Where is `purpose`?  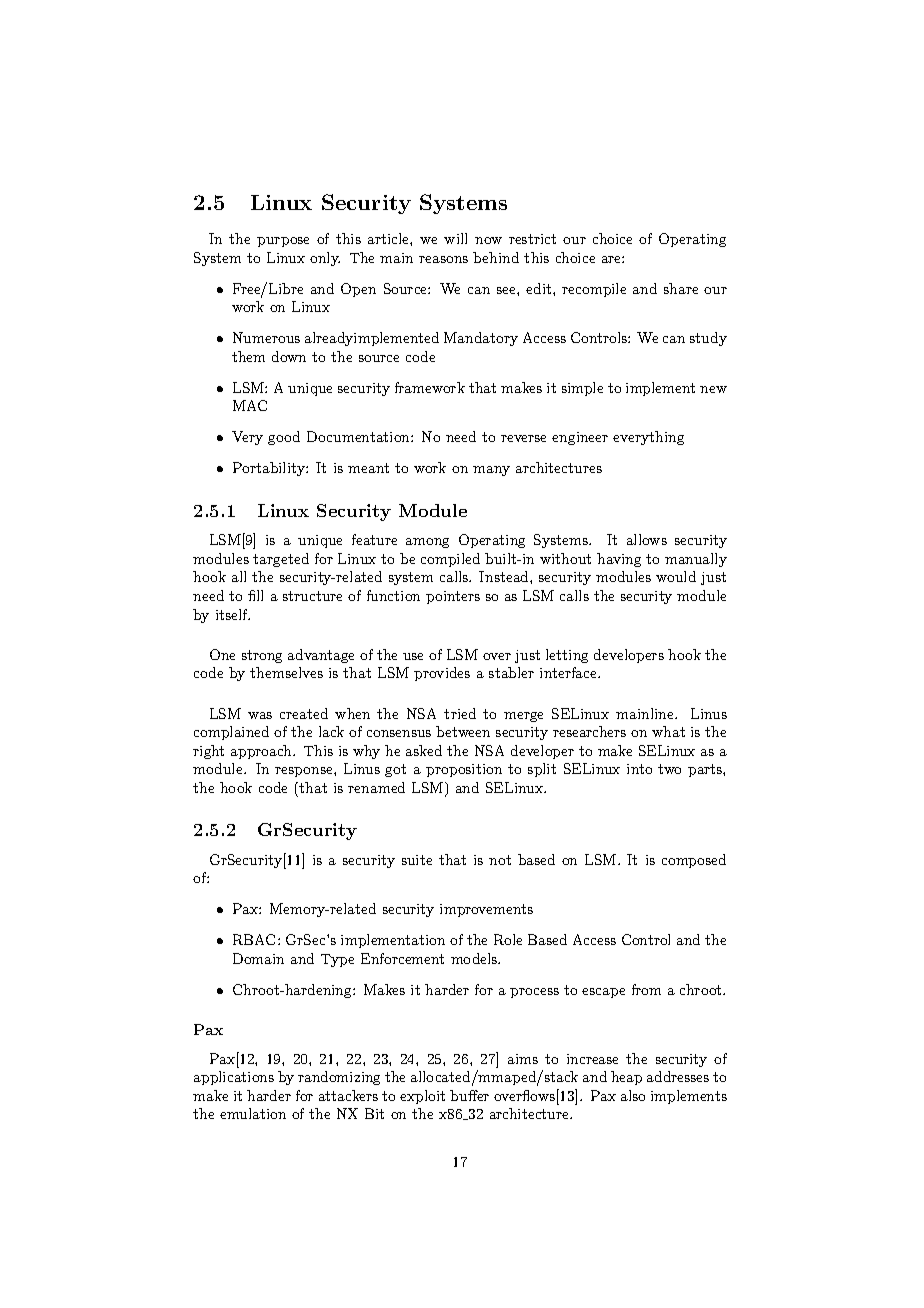
purpose is located at coordinates (283, 242).
